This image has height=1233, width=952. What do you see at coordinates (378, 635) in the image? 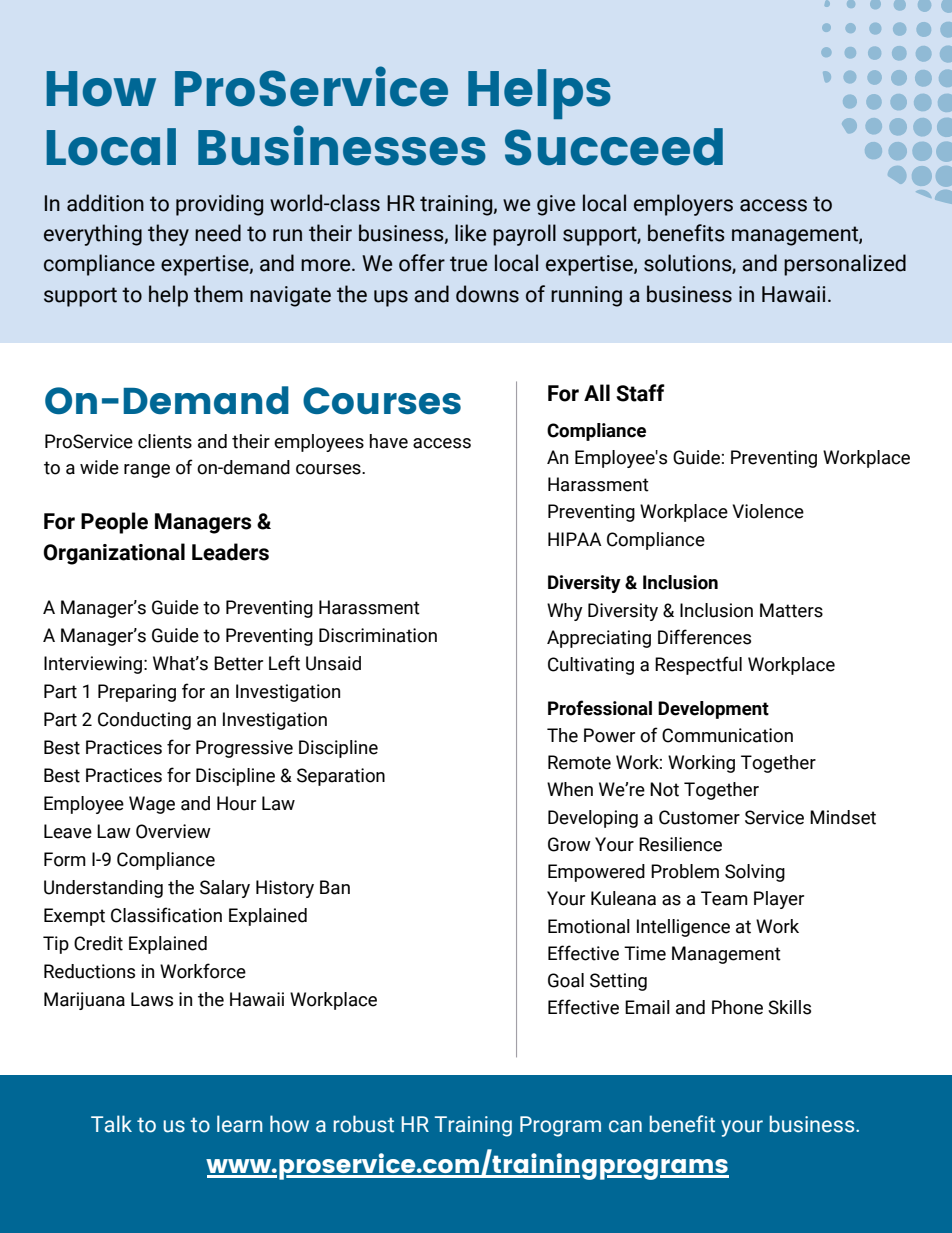
I see `Discrimination` at bounding box center [378, 635].
